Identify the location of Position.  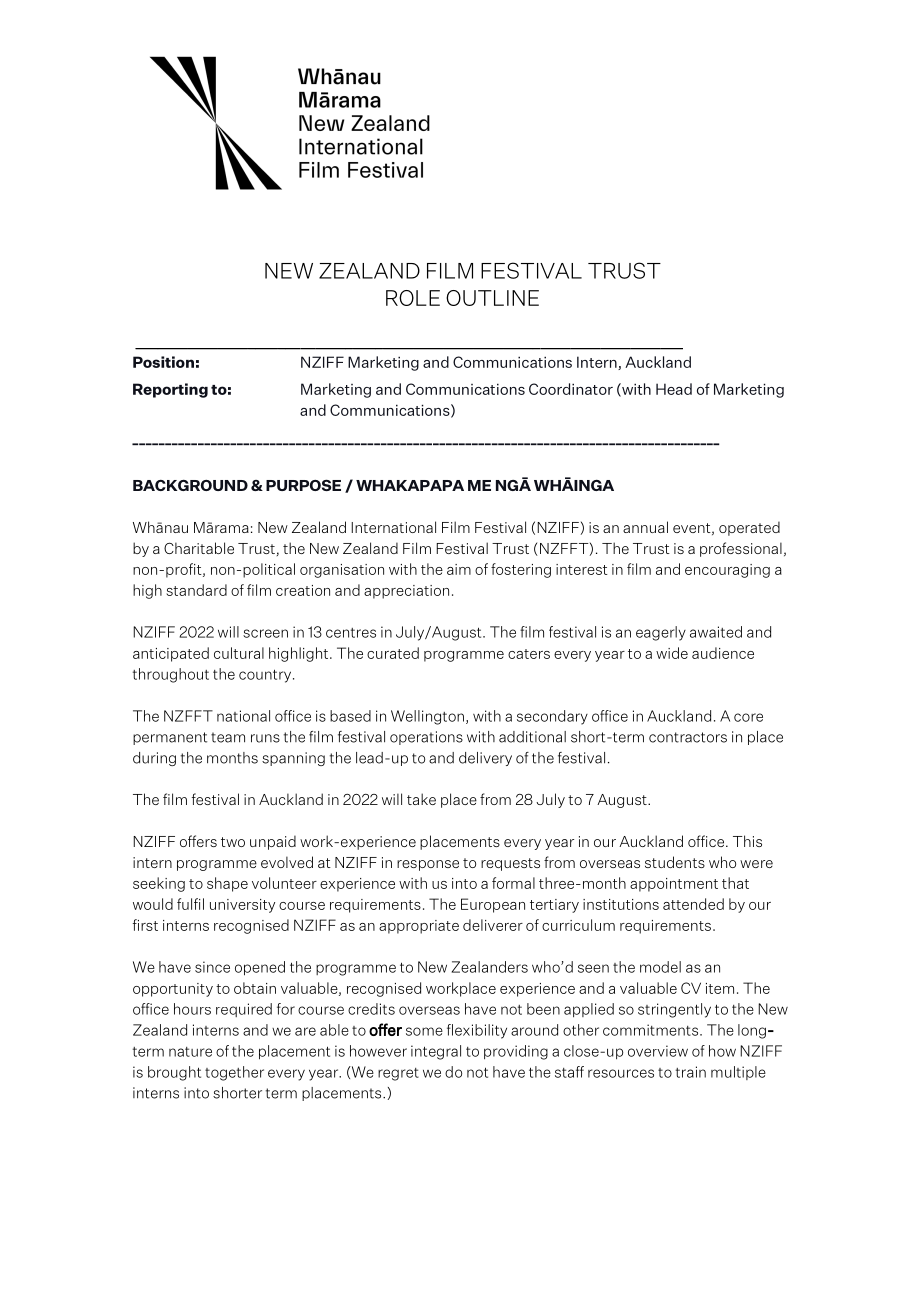
(163, 362).
